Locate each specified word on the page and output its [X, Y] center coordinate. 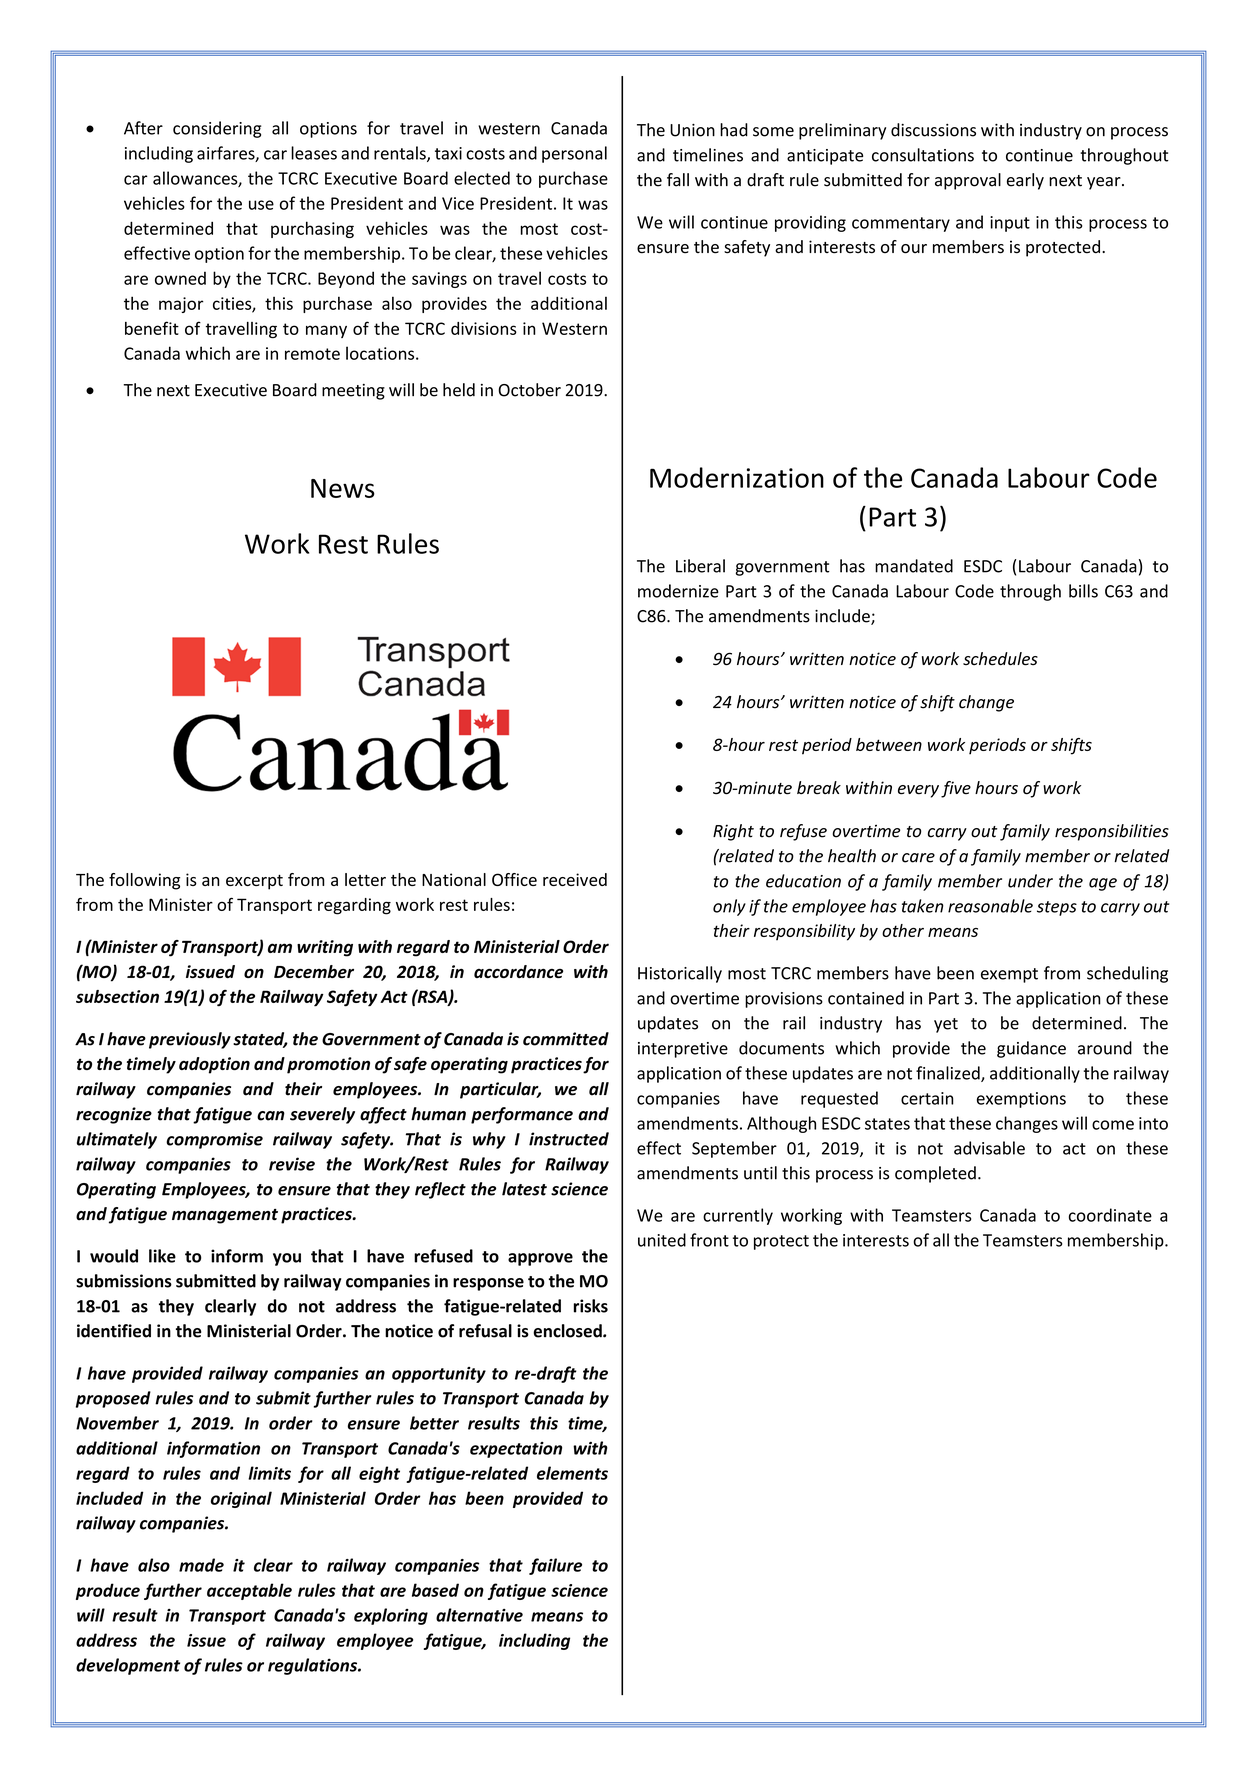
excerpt [254, 882]
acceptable [249, 1591]
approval [968, 181]
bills [1083, 591]
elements [572, 1473]
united [662, 1240]
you [287, 1259]
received [575, 879]
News [343, 488]
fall [678, 180]
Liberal [700, 566]
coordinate [1110, 1215]
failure [555, 1566]
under [1030, 881]
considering [217, 129]
